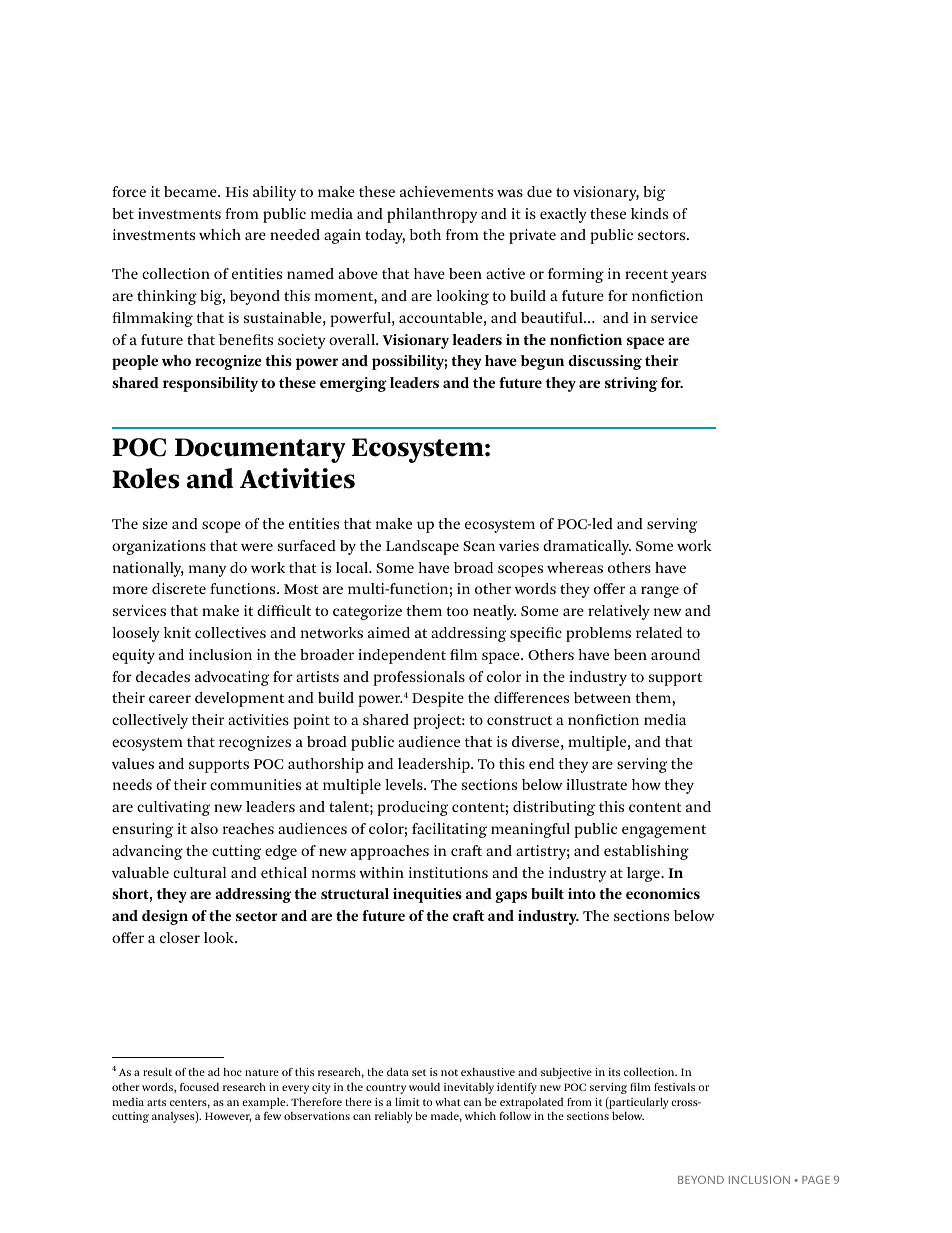 This document has height=1233, width=952. I want to click on closer, so click(180, 937).
